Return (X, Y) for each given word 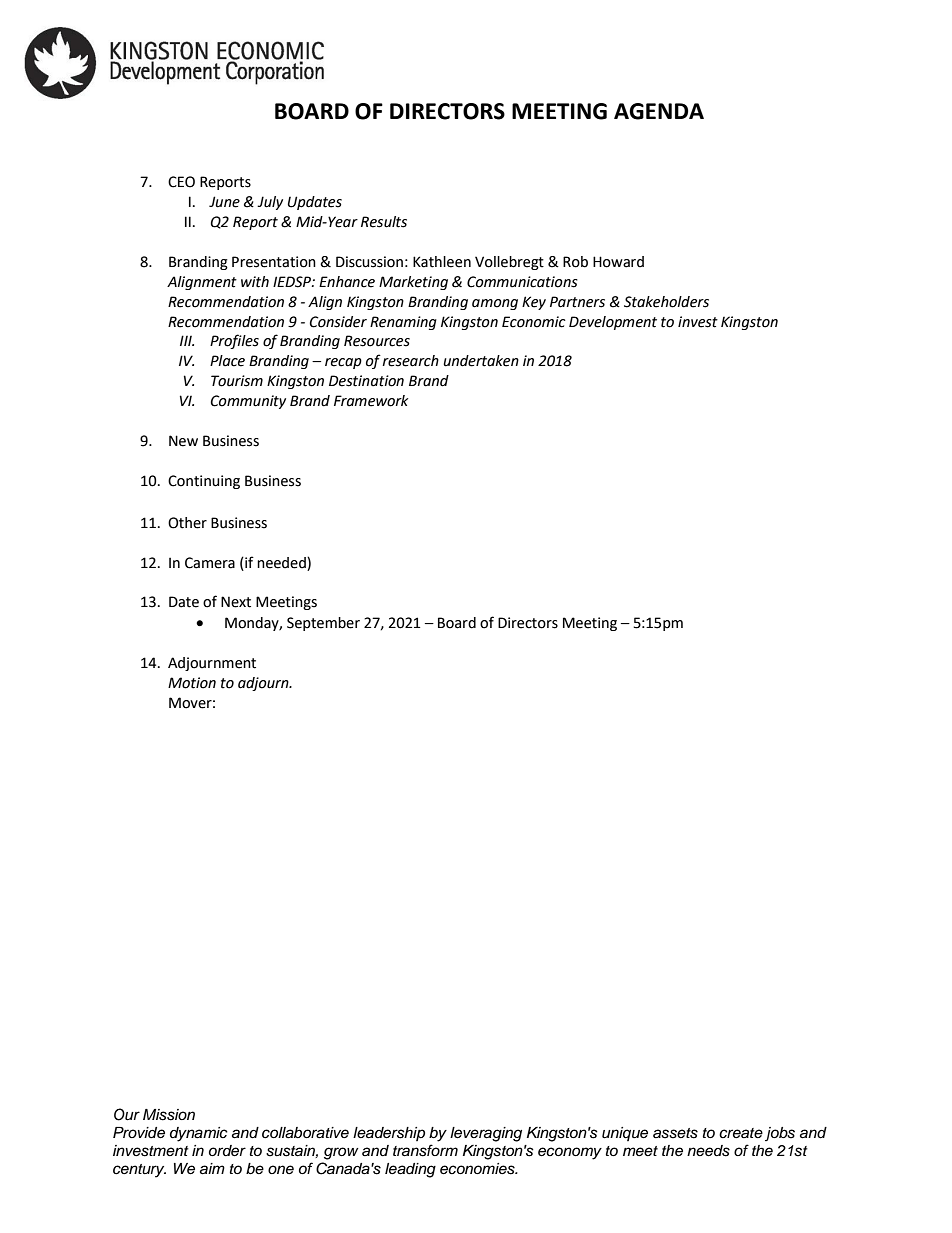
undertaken (481, 361)
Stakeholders (666, 302)
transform (425, 1150)
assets (675, 1133)
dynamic (199, 1134)
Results (384, 222)
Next (236, 602)
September (323, 624)
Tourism (237, 381)
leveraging (486, 1134)
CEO (181, 182)
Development (613, 323)
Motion (192, 683)
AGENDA (659, 111)
